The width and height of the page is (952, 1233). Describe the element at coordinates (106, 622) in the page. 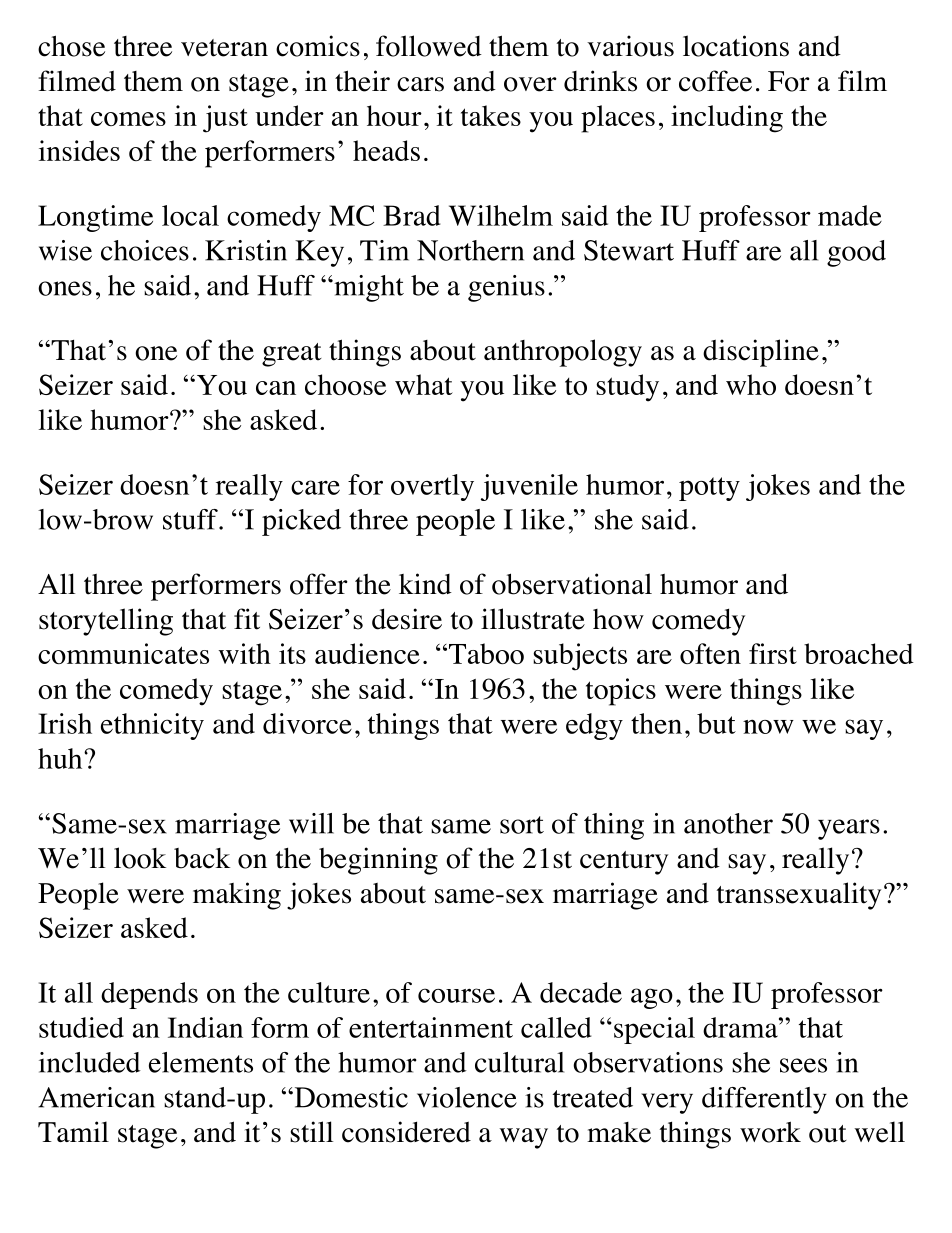

I see `storytelling` at that location.
